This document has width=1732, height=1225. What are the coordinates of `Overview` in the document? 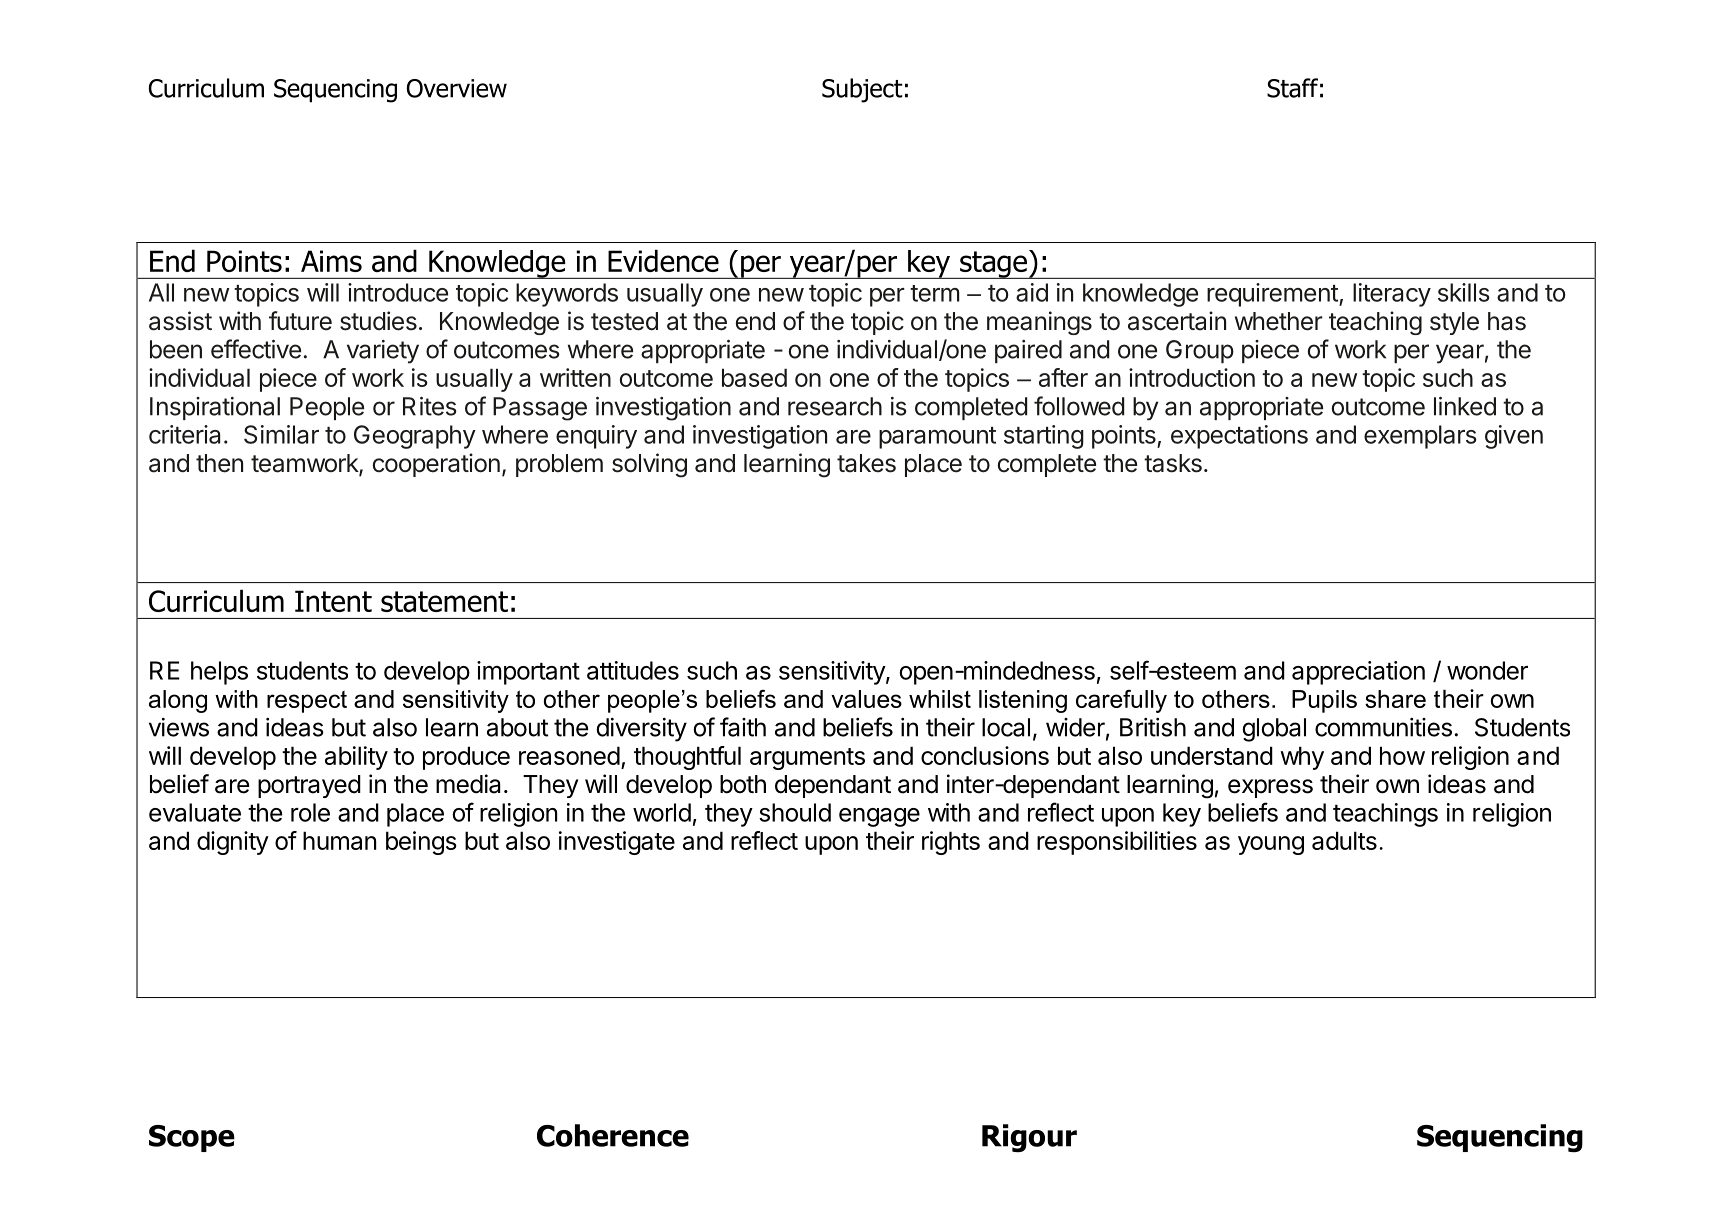 It's located at (457, 88).
